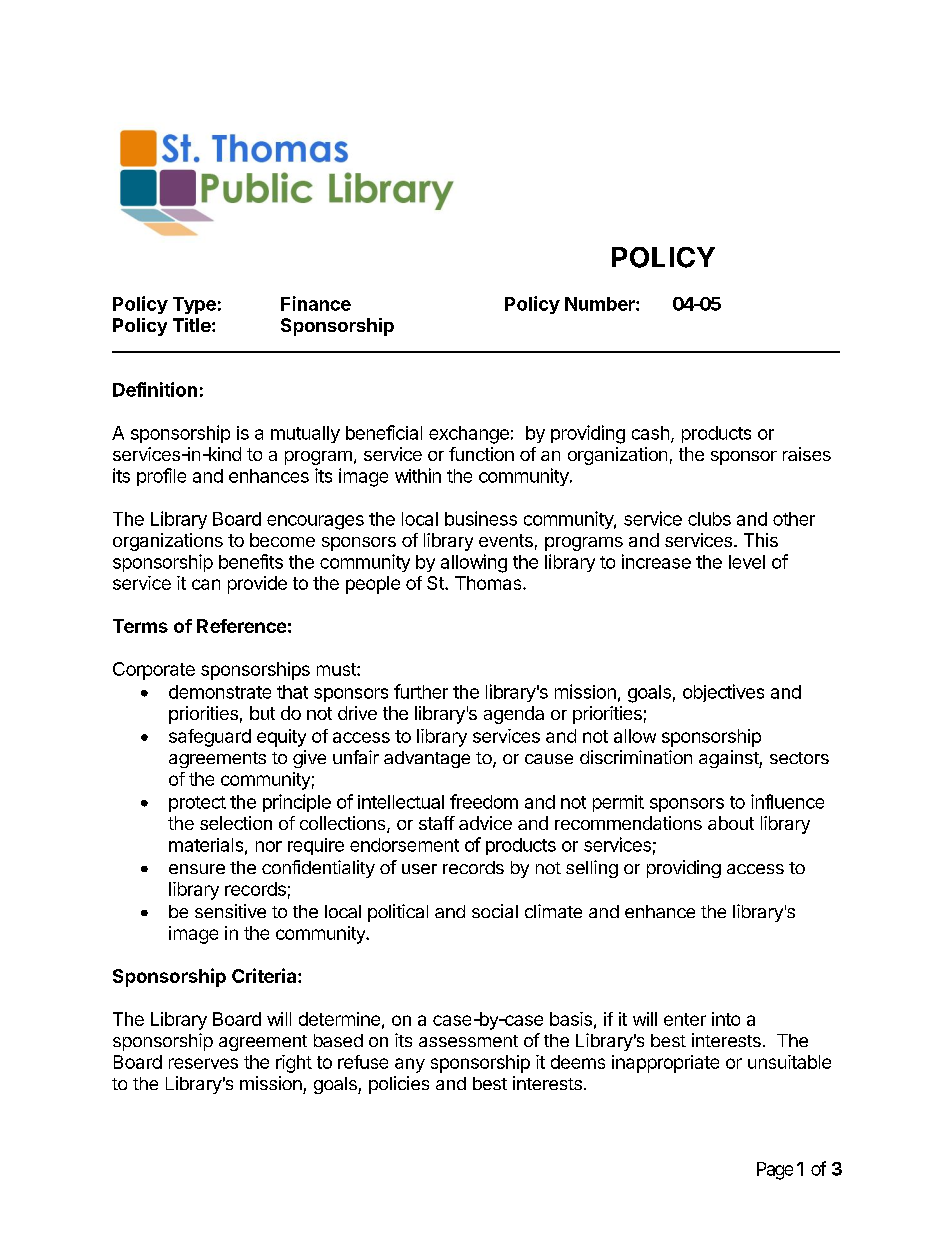  Describe the element at coordinates (210, 738) in the screenshot. I see `safeguard` at that location.
